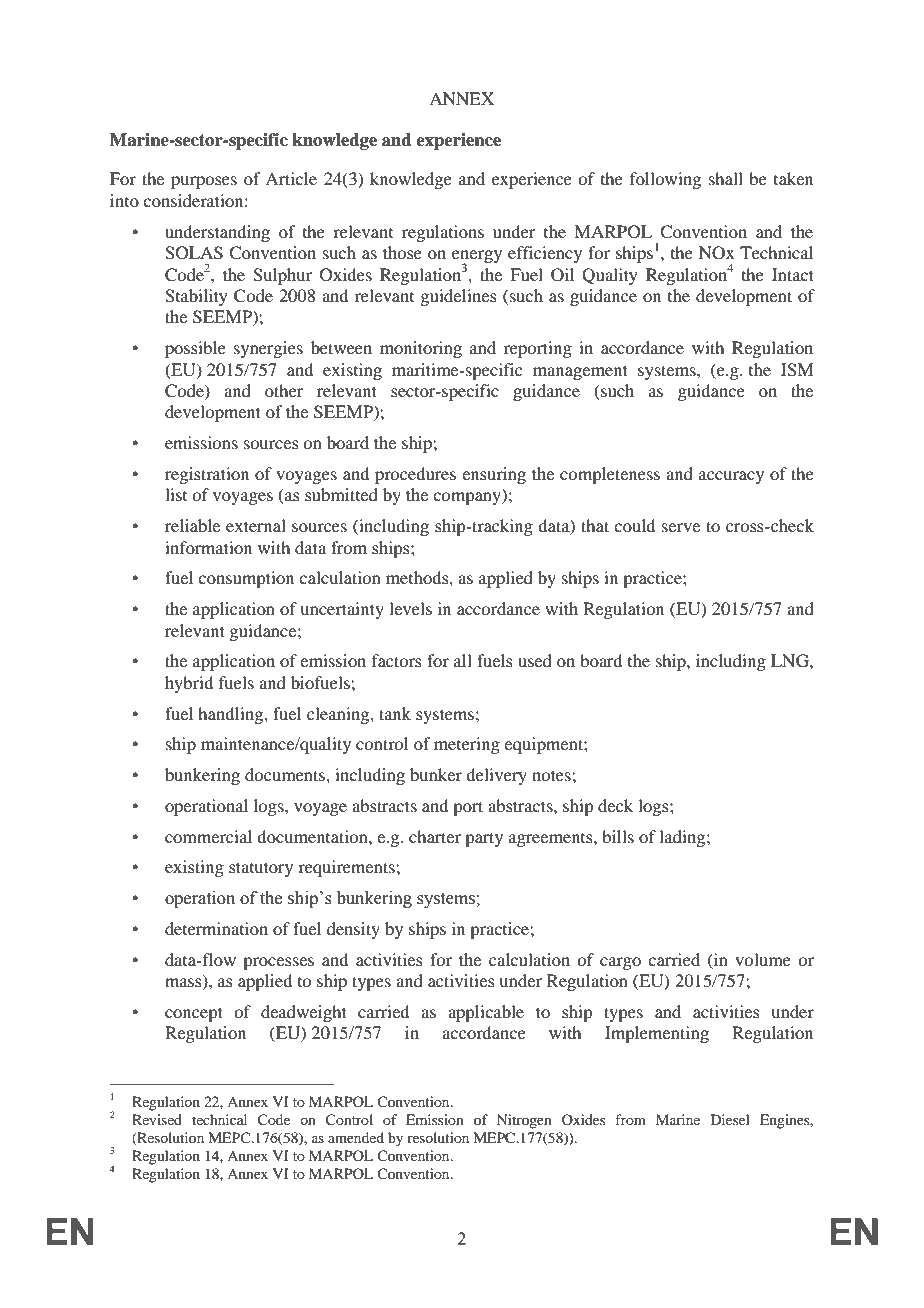 This document has height=1308, width=924. What do you see at coordinates (189, 684) in the document?
I see `hybrid` at bounding box center [189, 684].
